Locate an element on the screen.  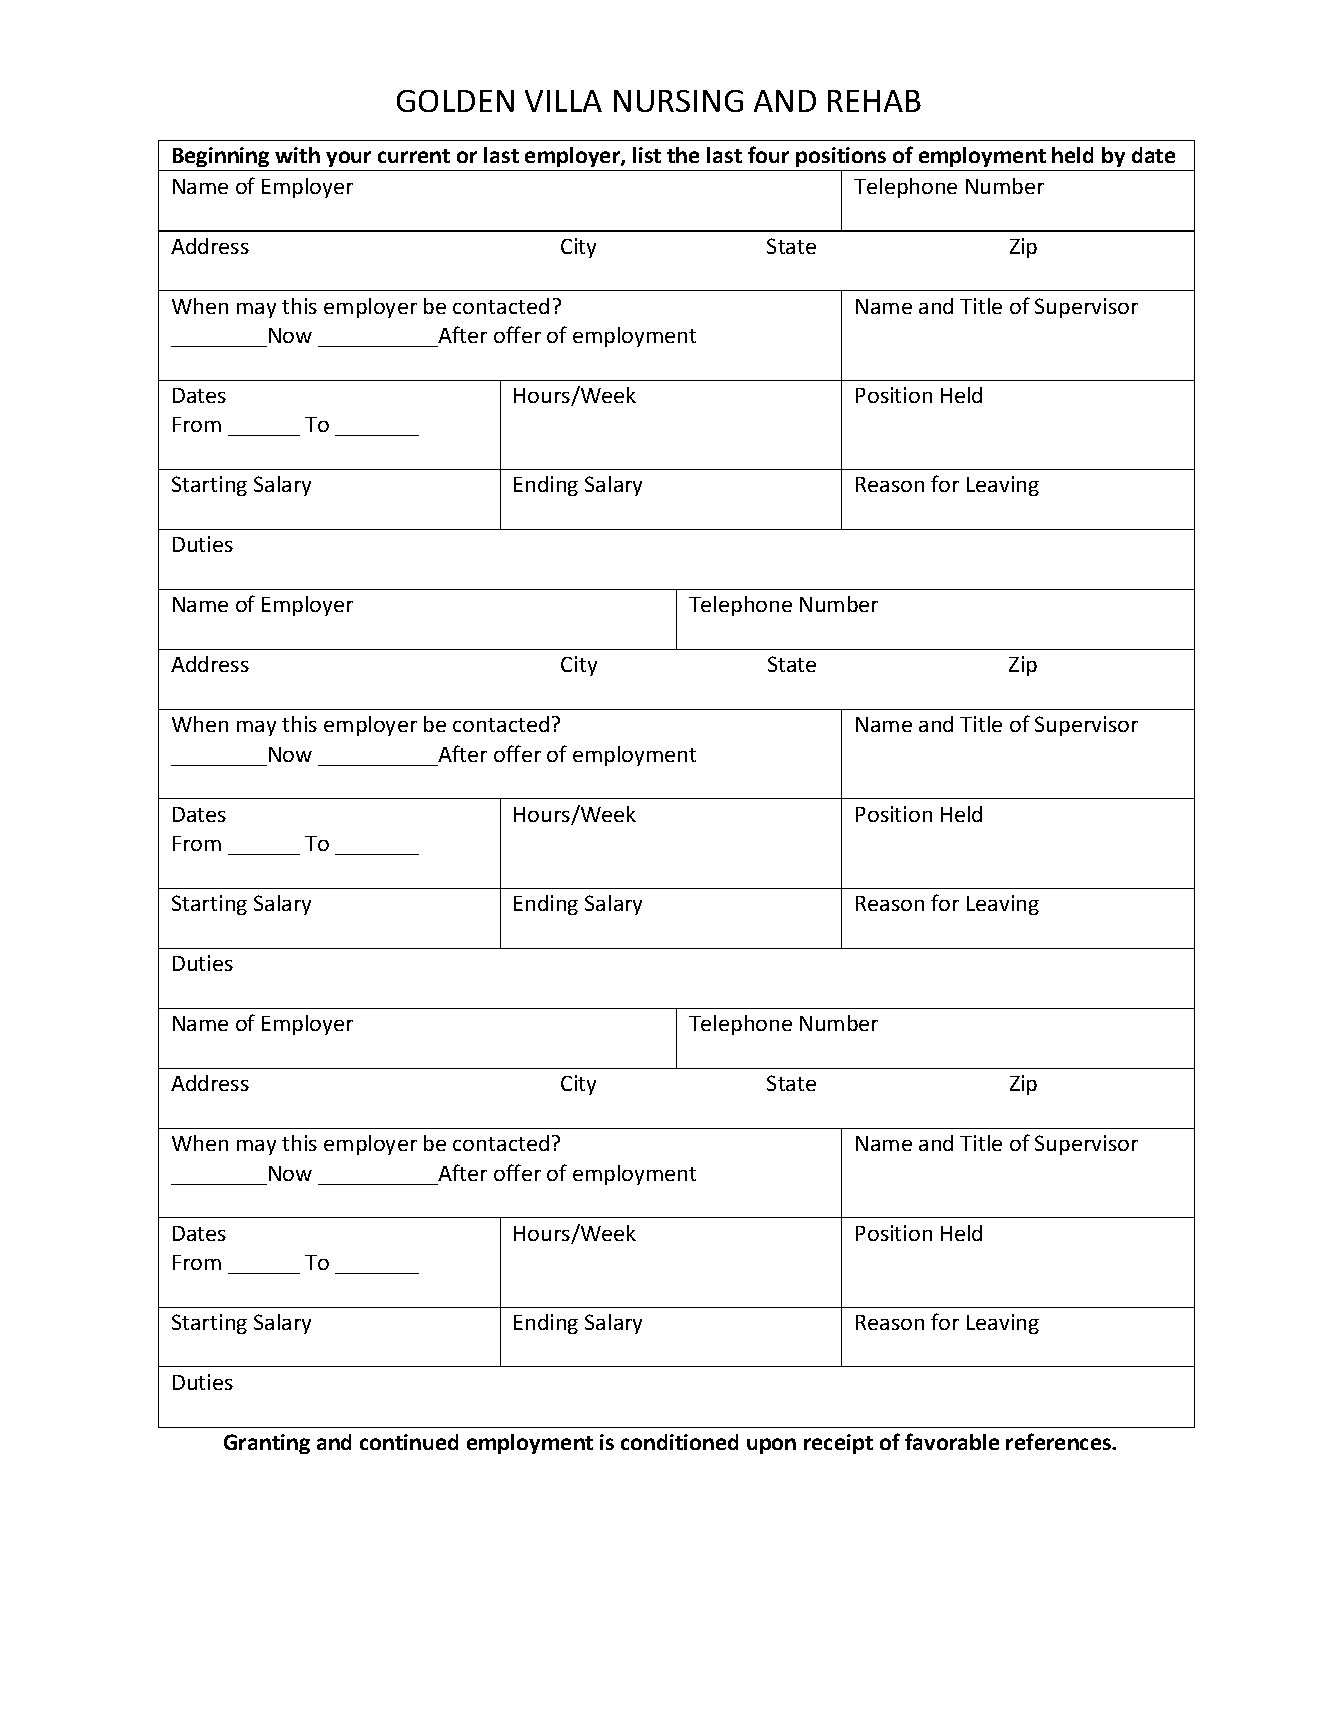
conditioned is located at coordinates (679, 1442).
